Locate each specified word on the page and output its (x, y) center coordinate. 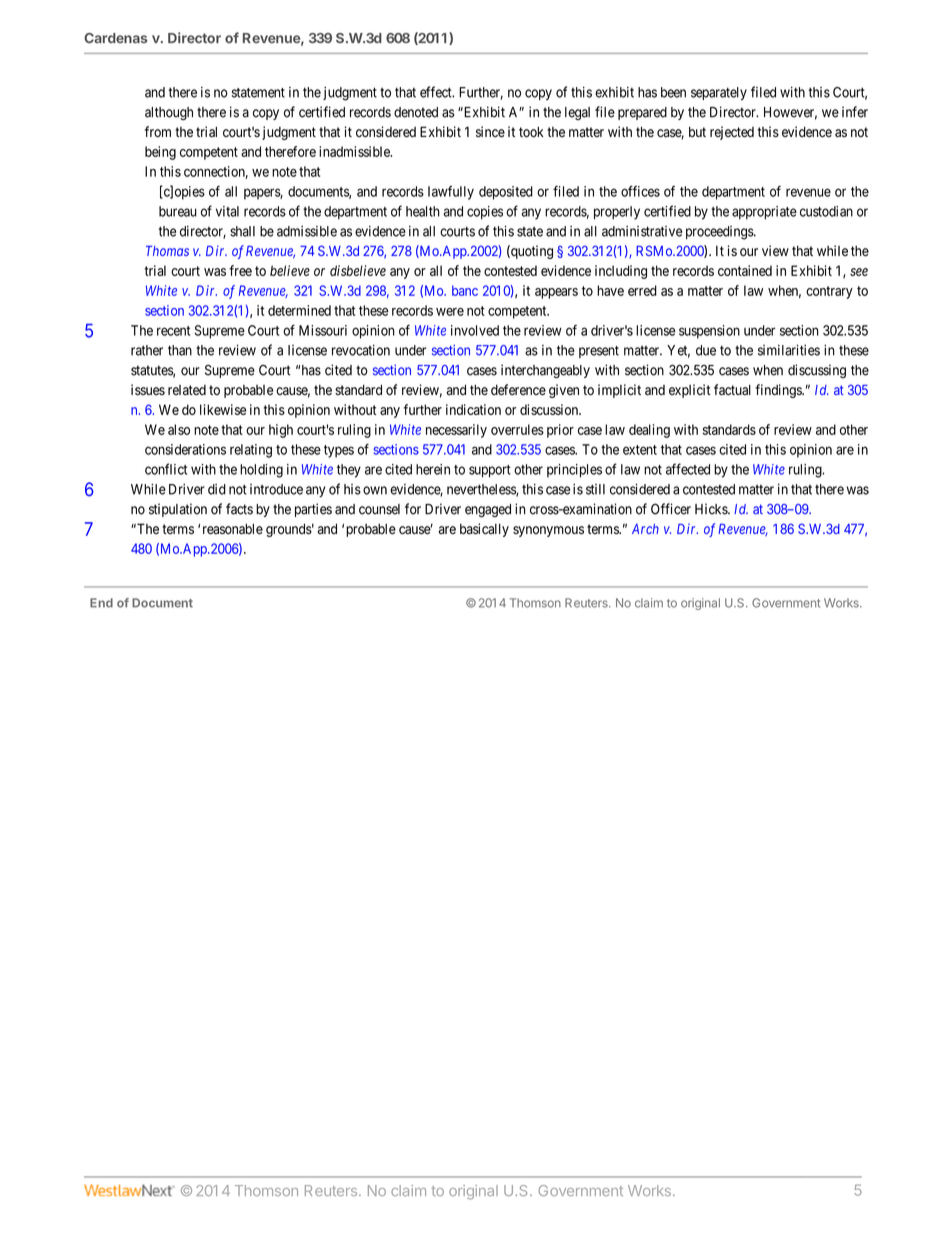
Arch (645, 529)
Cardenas (116, 38)
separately (719, 94)
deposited (506, 193)
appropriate (764, 213)
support (490, 471)
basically (484, 530)
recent (173, 331)
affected (688, 469)
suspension (709, 332)
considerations (185, 449)
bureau (178, 211)
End (101, 603)
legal (577, 113)
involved (475, 330)
